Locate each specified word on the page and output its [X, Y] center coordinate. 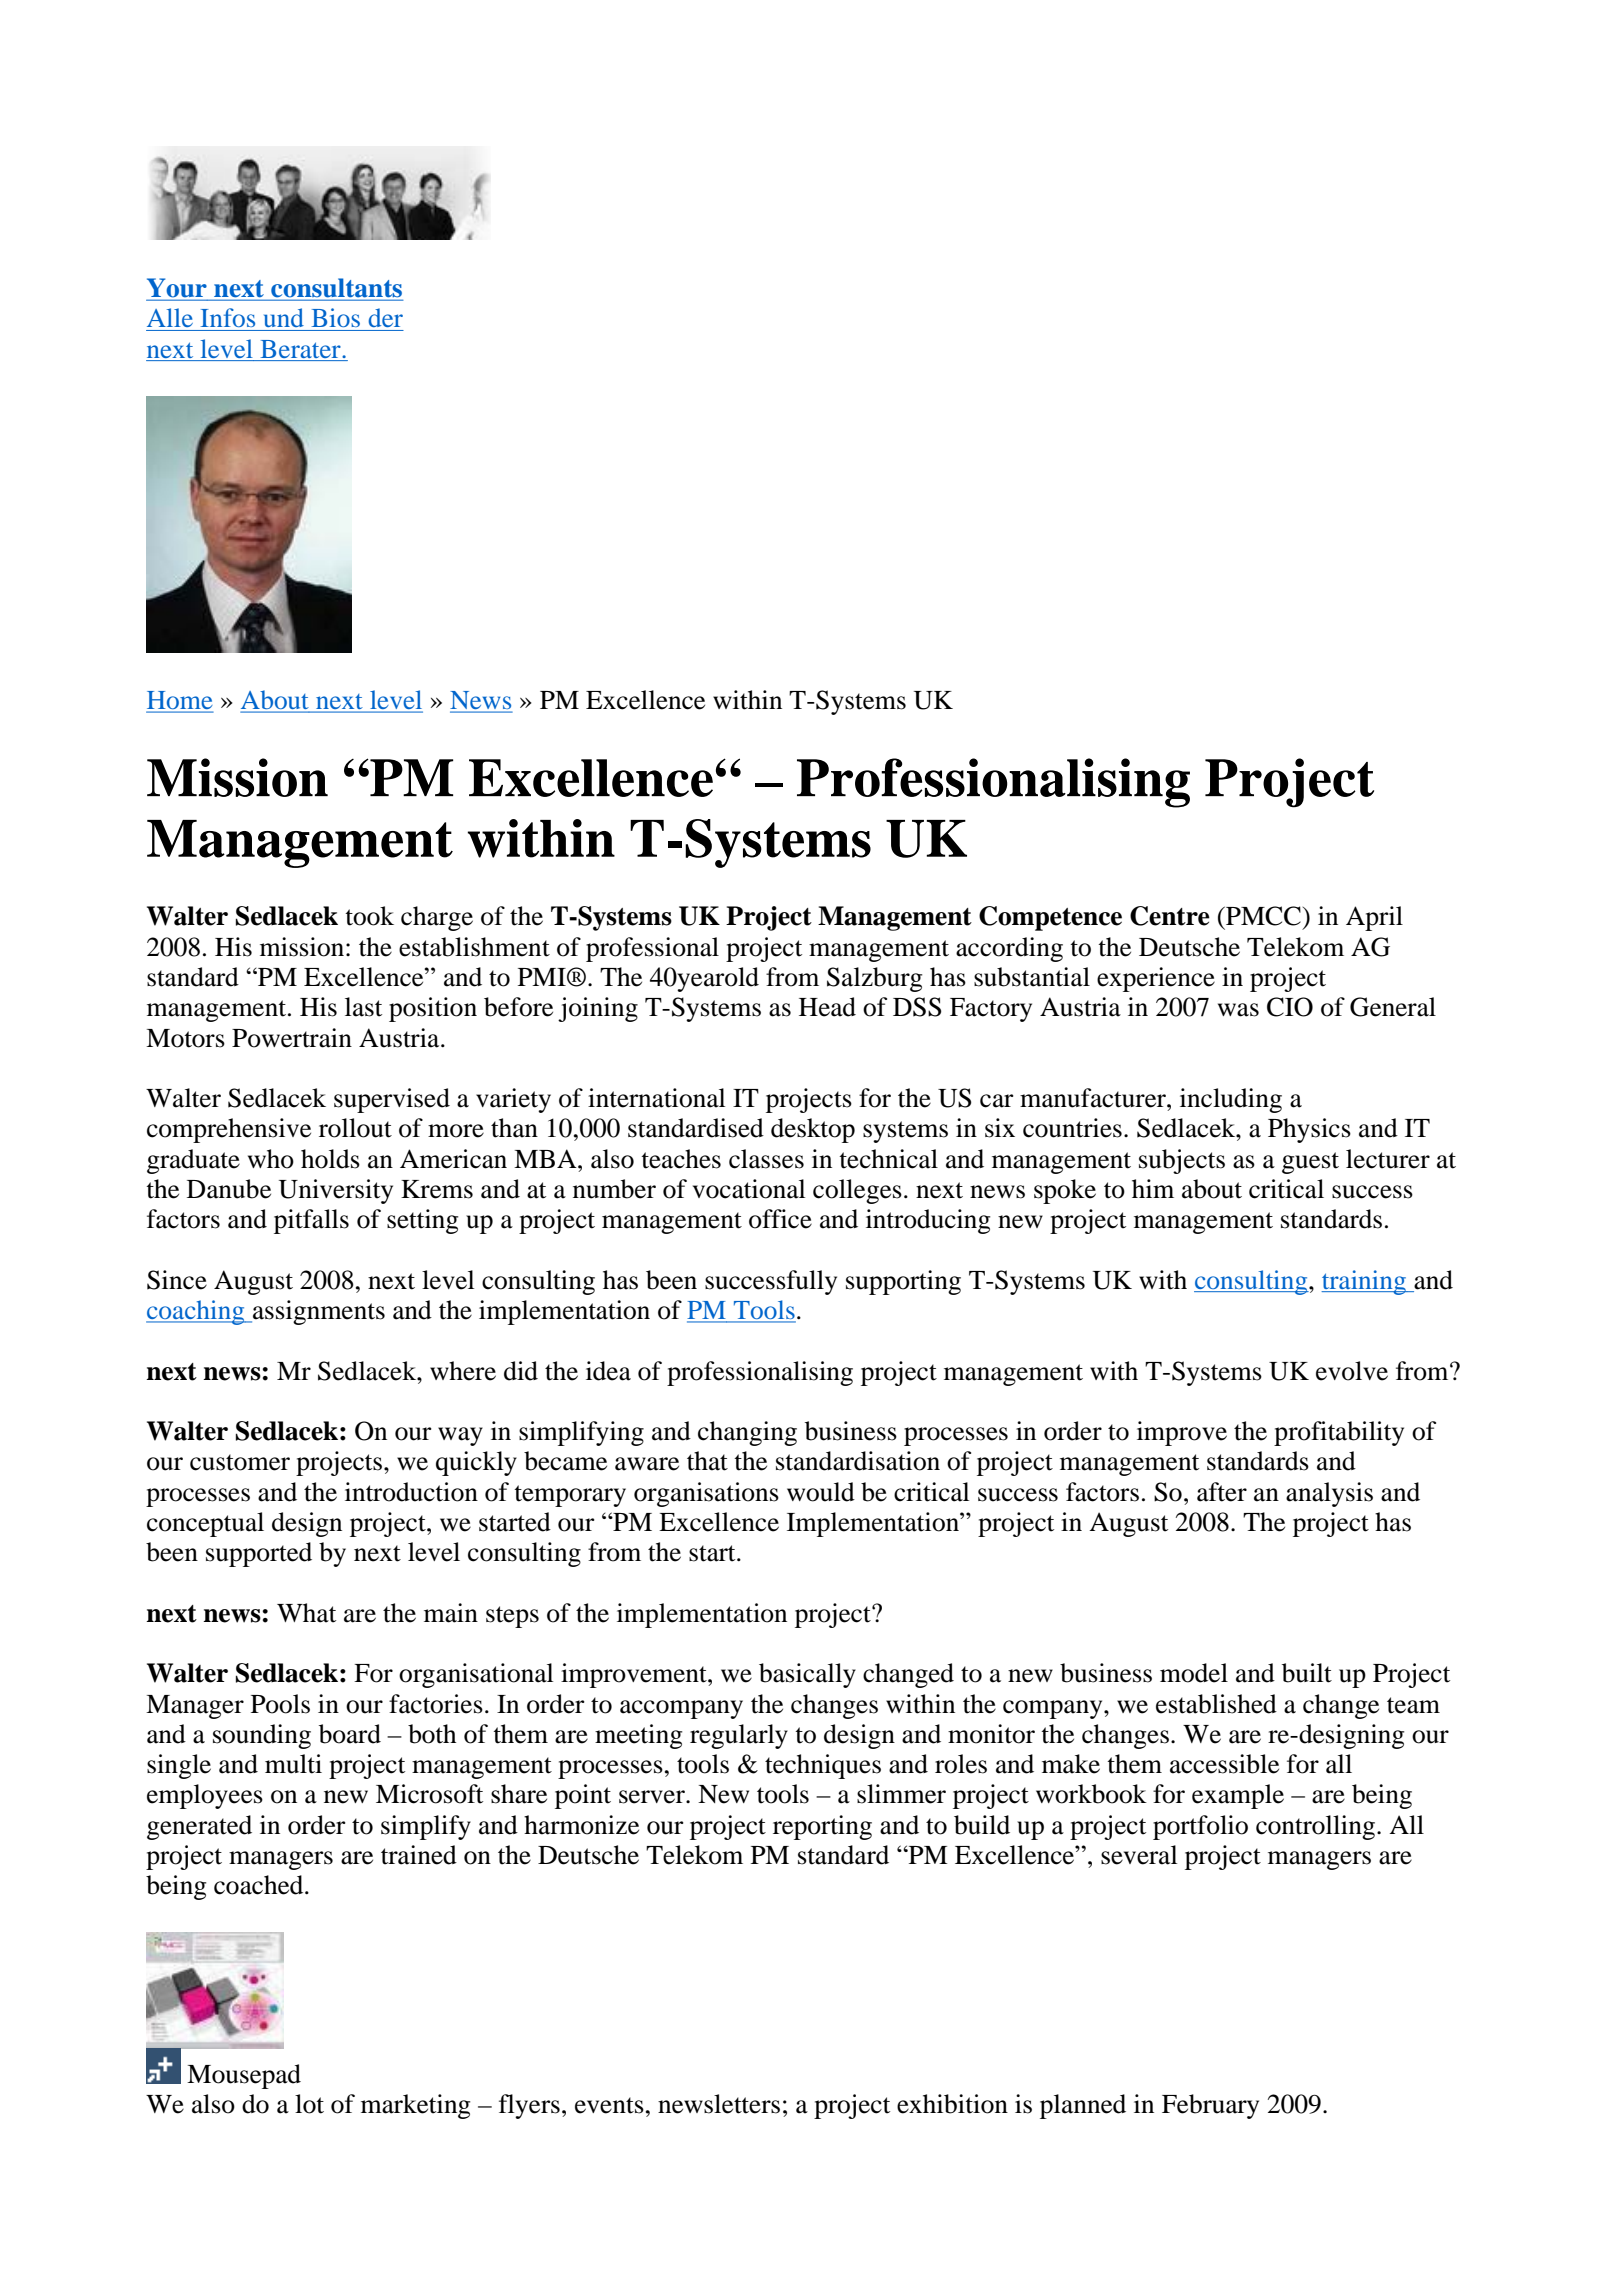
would [821, 1492]
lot [309, 2104]
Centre [1170, 916]
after [1222, 1492]
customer [240, 1462]
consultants [336, 289]
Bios [335, 317]
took [369, 916]
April [1374, 918]
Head [827, 1007]
